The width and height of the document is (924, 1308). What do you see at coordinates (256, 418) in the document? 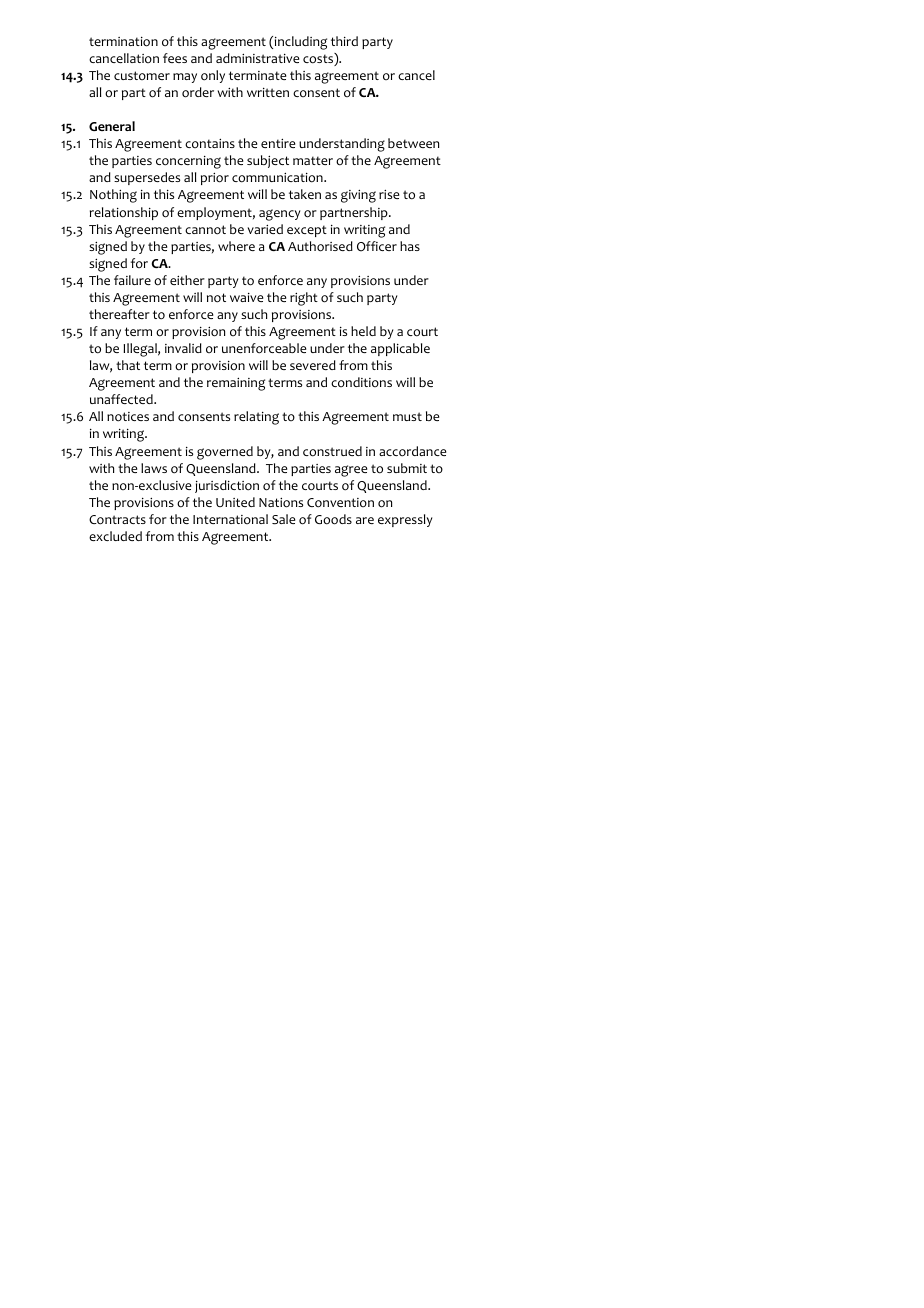
I see `relating` at bounding box center [256, 418].
